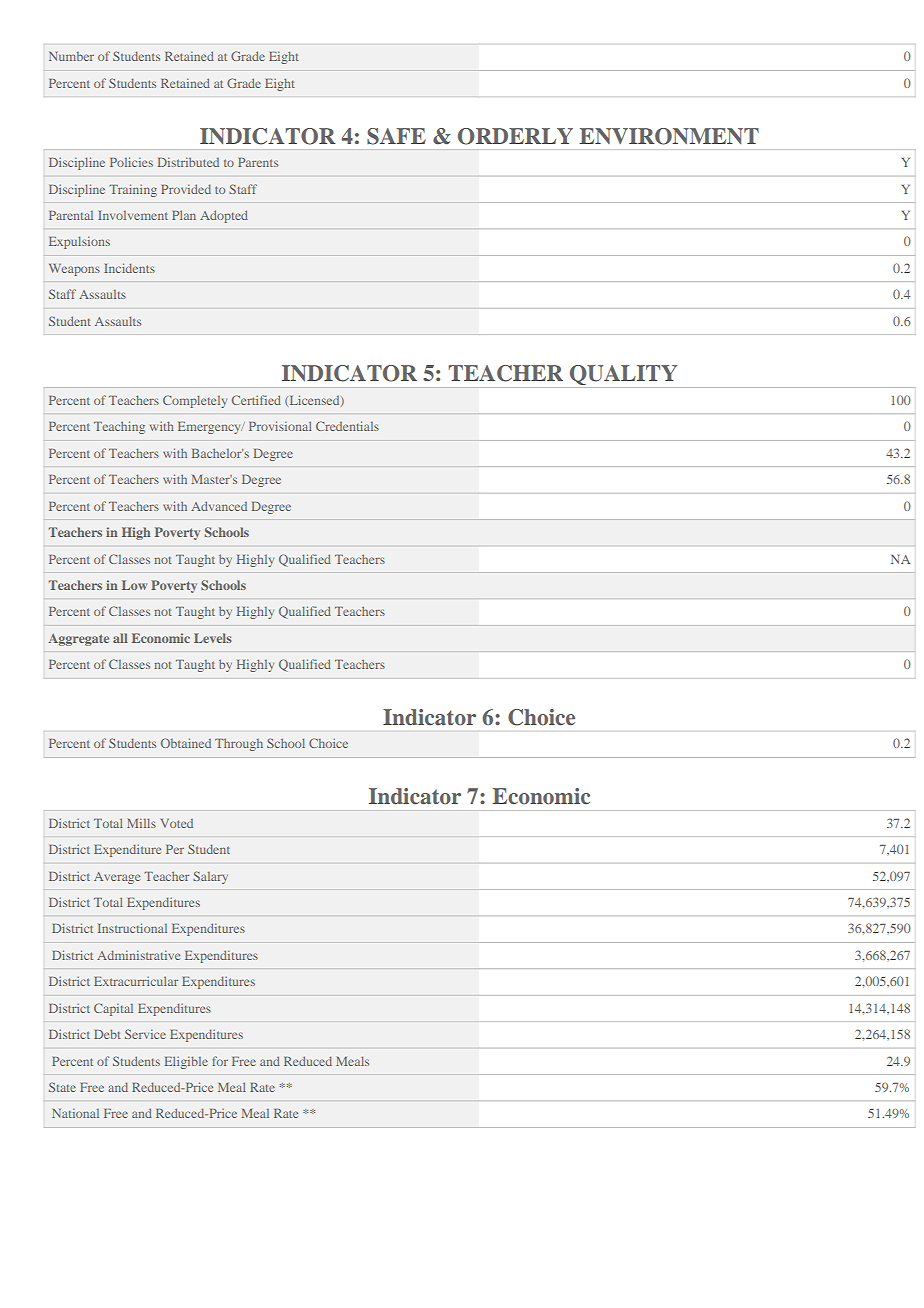 The image size is (924, 1308). I want to click on SAFE, so click(396, 136).
